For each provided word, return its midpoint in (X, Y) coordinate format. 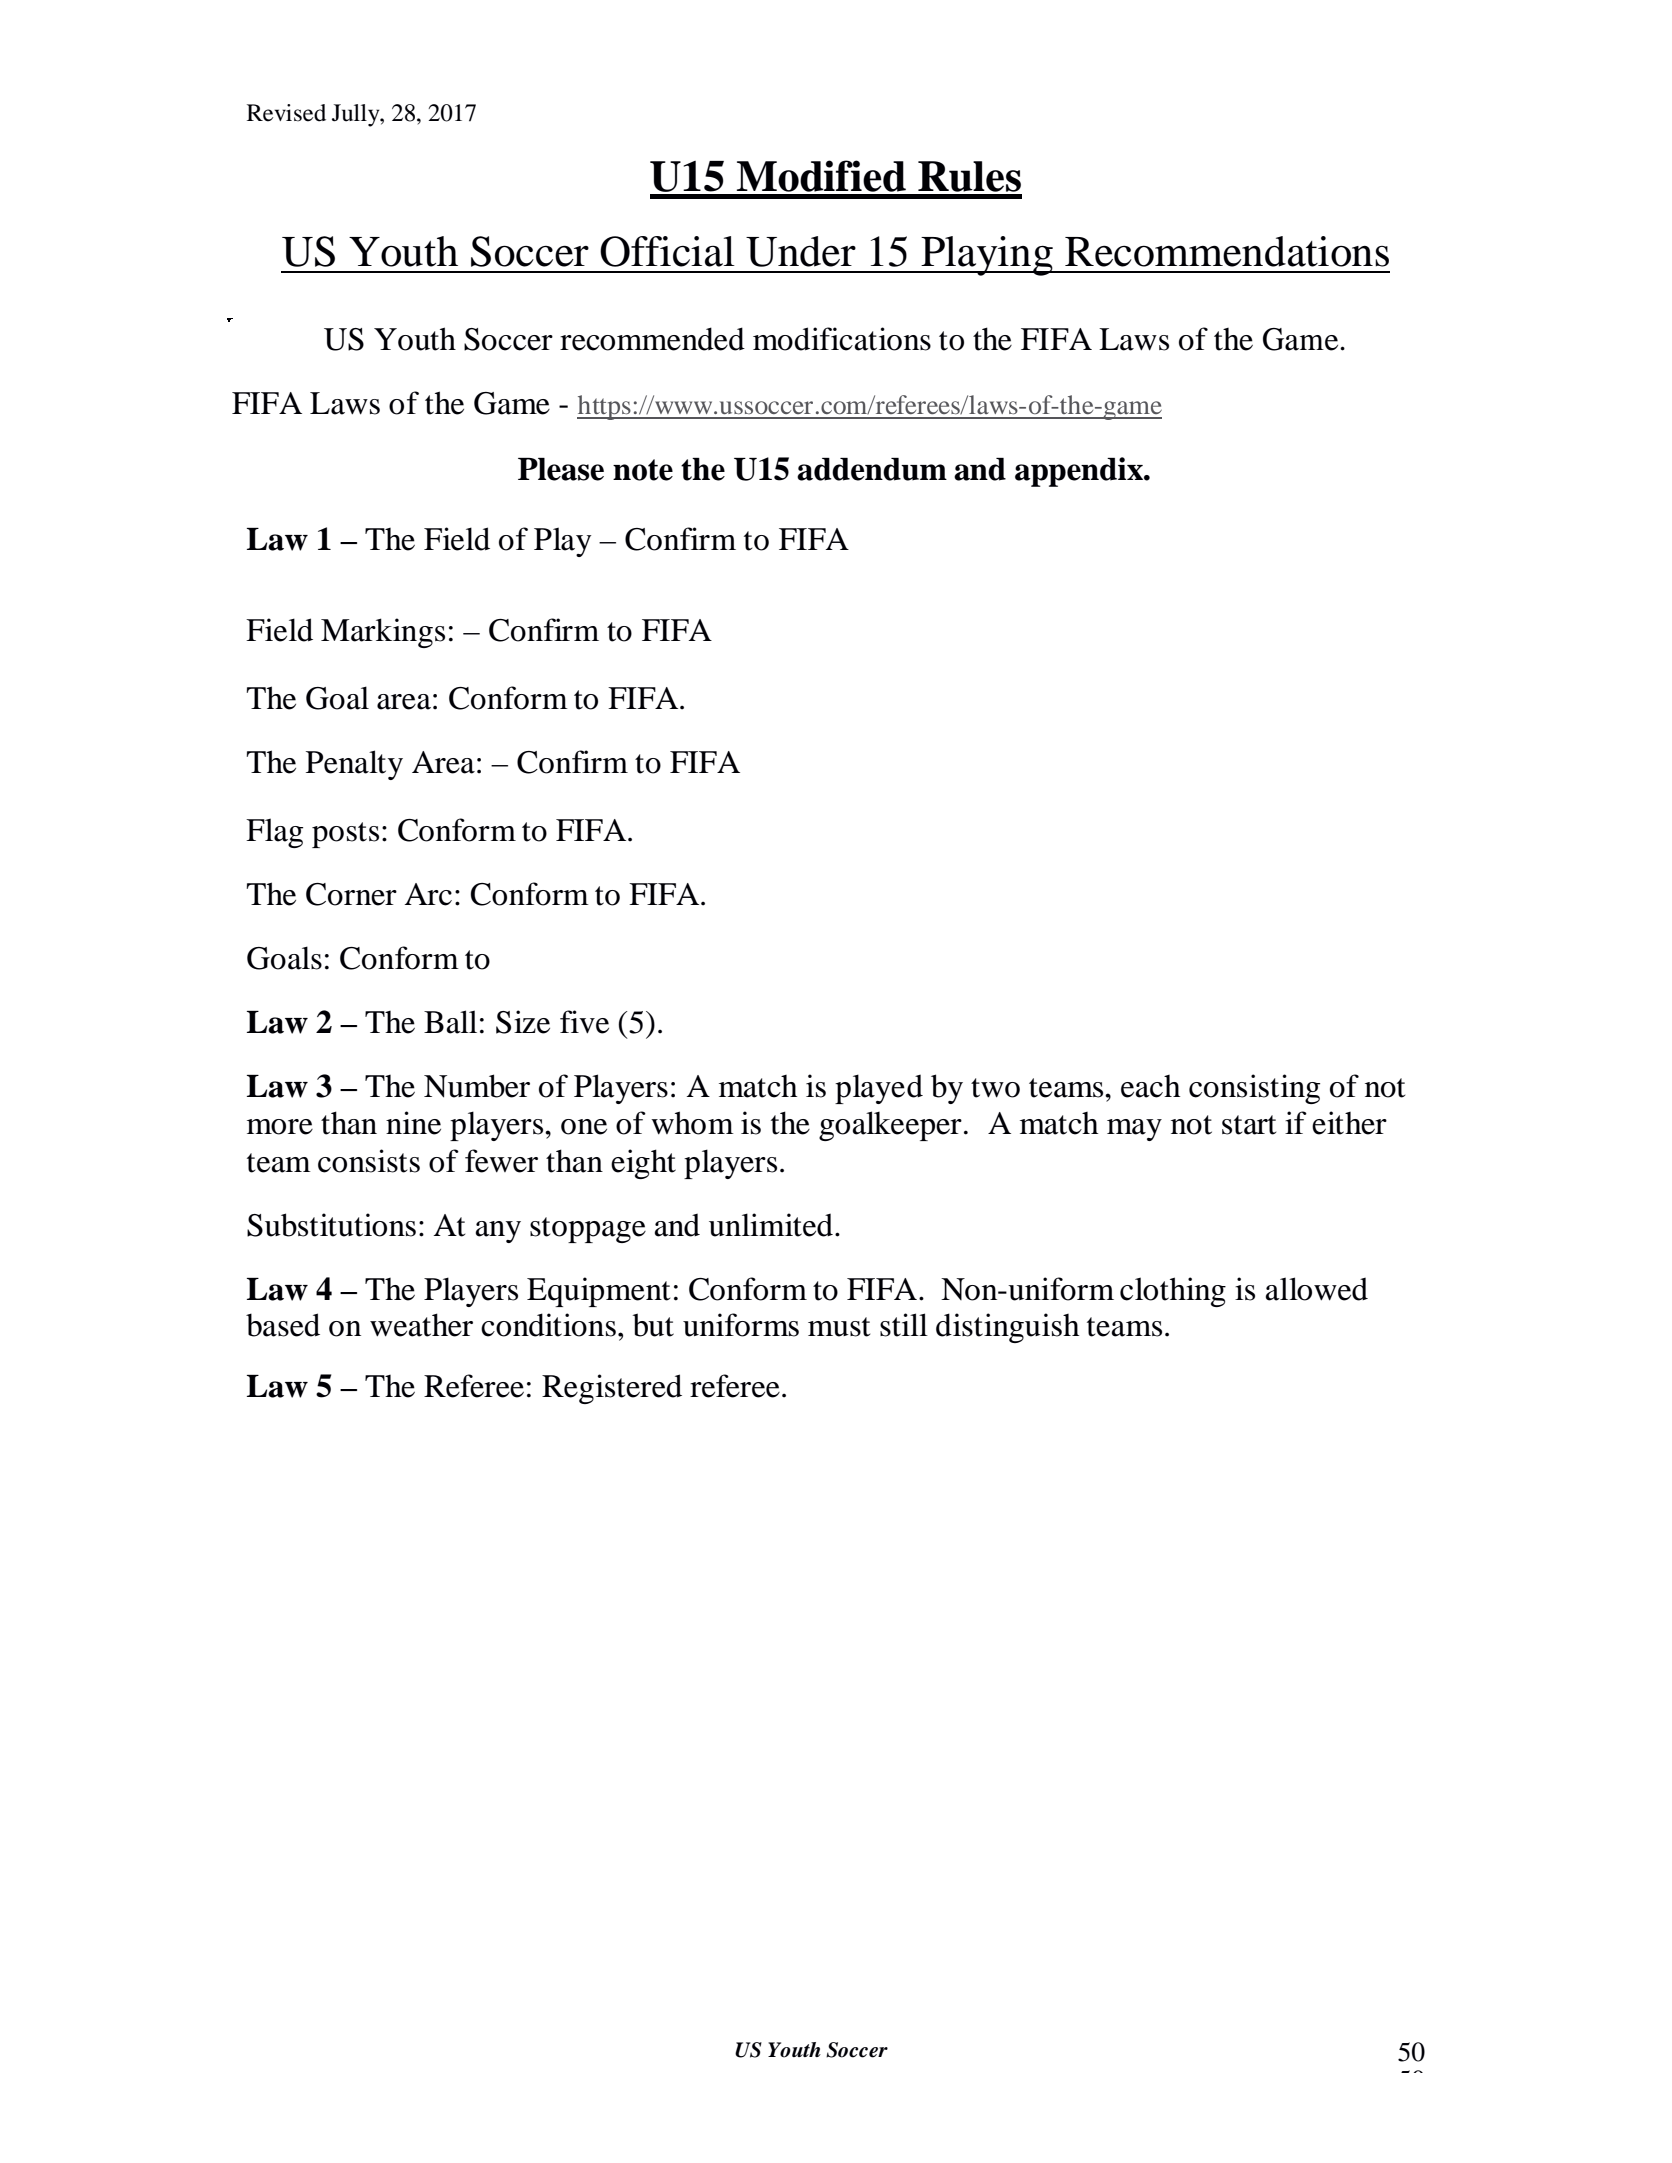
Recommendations (1227, 251)
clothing (1173, 1292)
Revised (286, 113)
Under (801, 251)
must (839, 1327)
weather (421, 1325)
